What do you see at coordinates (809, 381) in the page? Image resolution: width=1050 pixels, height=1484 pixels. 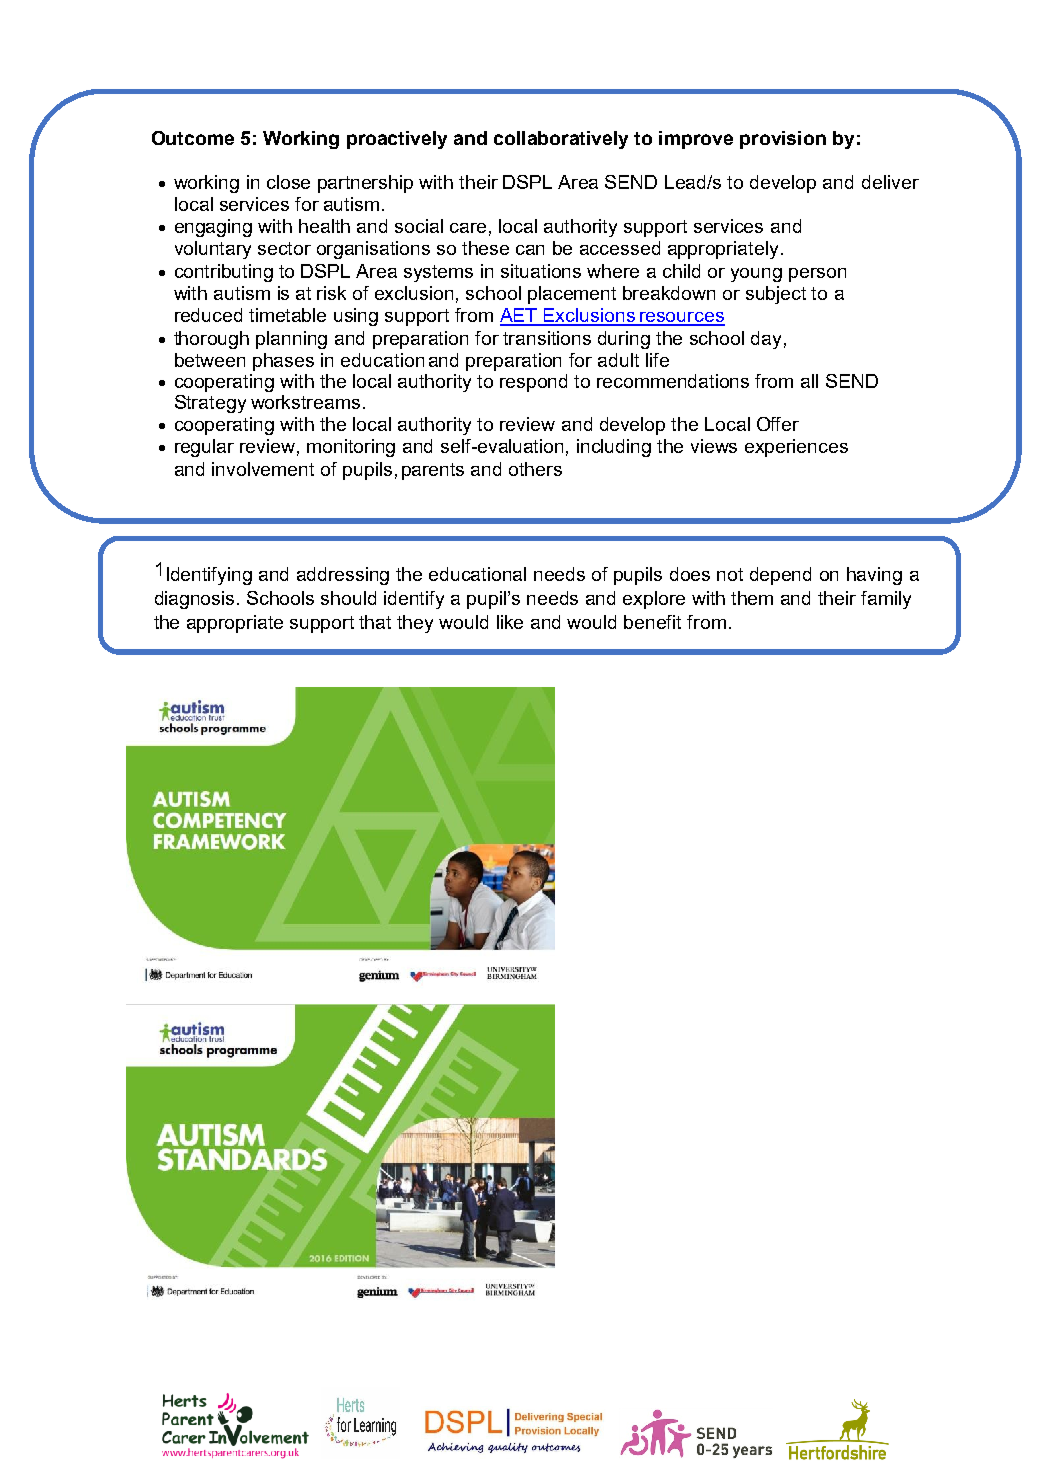 I see `all` at bounding box center [809, 381].
